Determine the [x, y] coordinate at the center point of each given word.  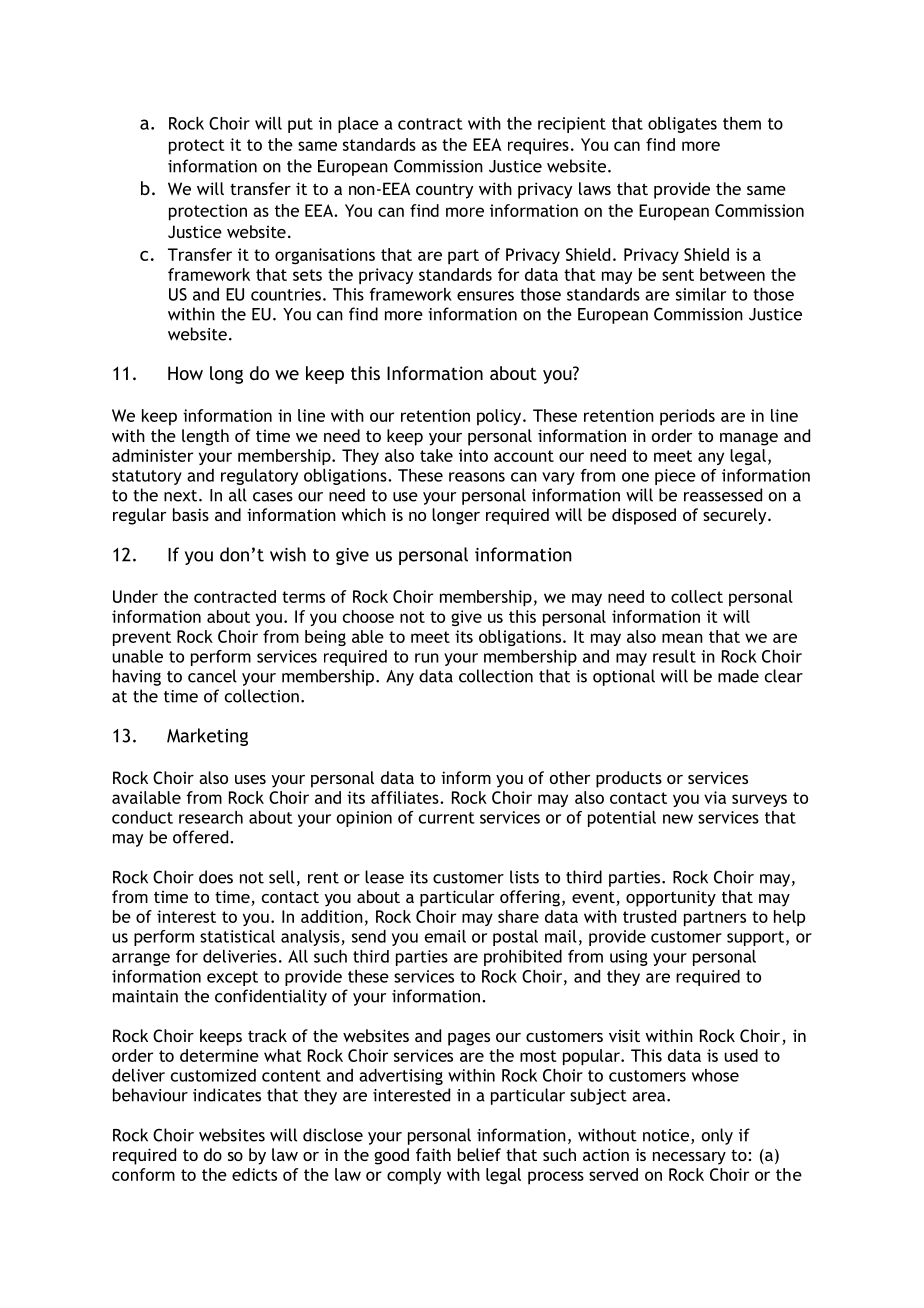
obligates [682, 125]
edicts [254, 1174]
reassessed [723, 495]
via [715, 797]
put [300, 125]
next [182, 496]
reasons [477, 477]
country [444, 191]
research [211, 817]
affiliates [406, 797]
